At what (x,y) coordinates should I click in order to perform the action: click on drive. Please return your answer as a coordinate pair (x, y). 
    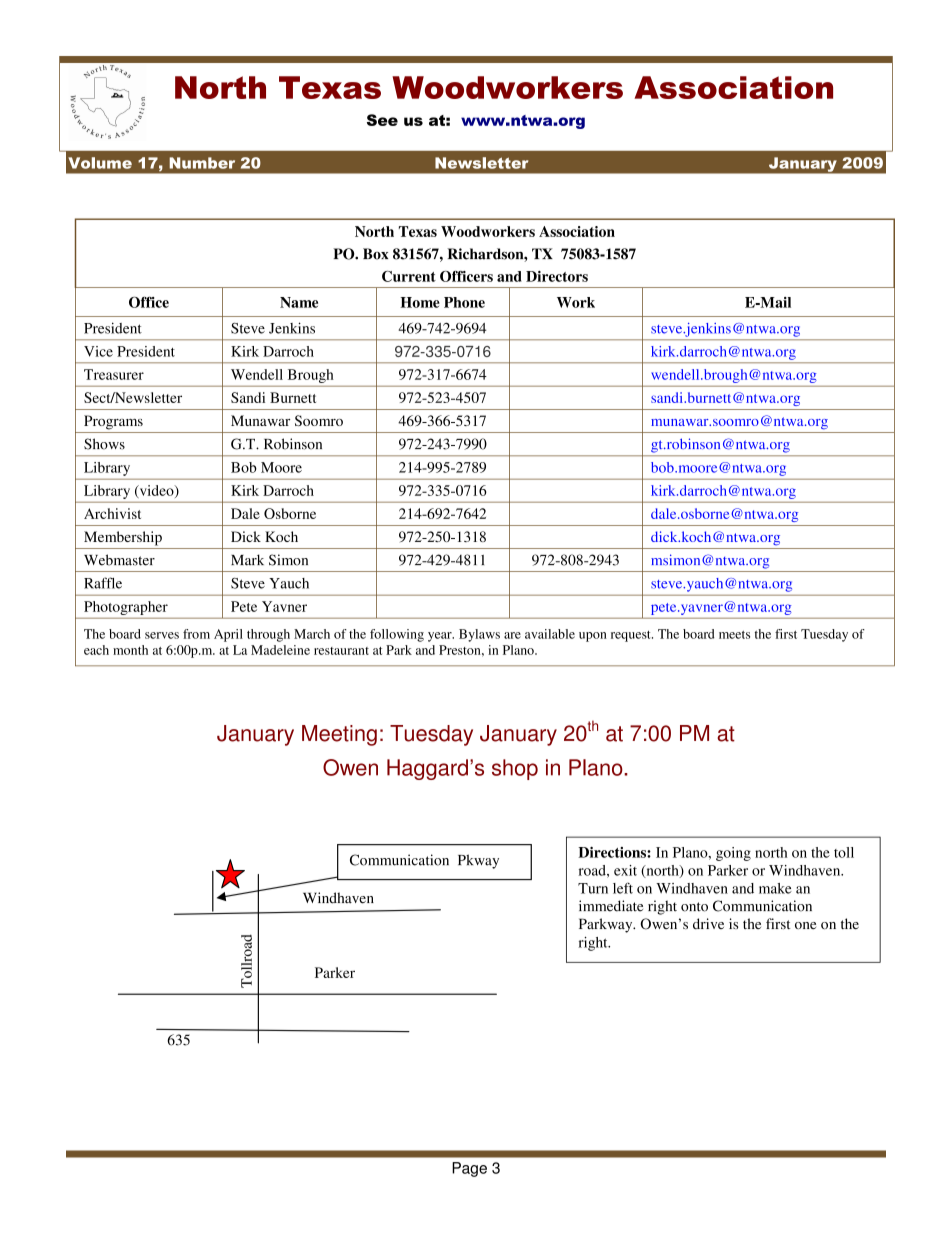
    Looking at the image, I should click on (708, 923).
